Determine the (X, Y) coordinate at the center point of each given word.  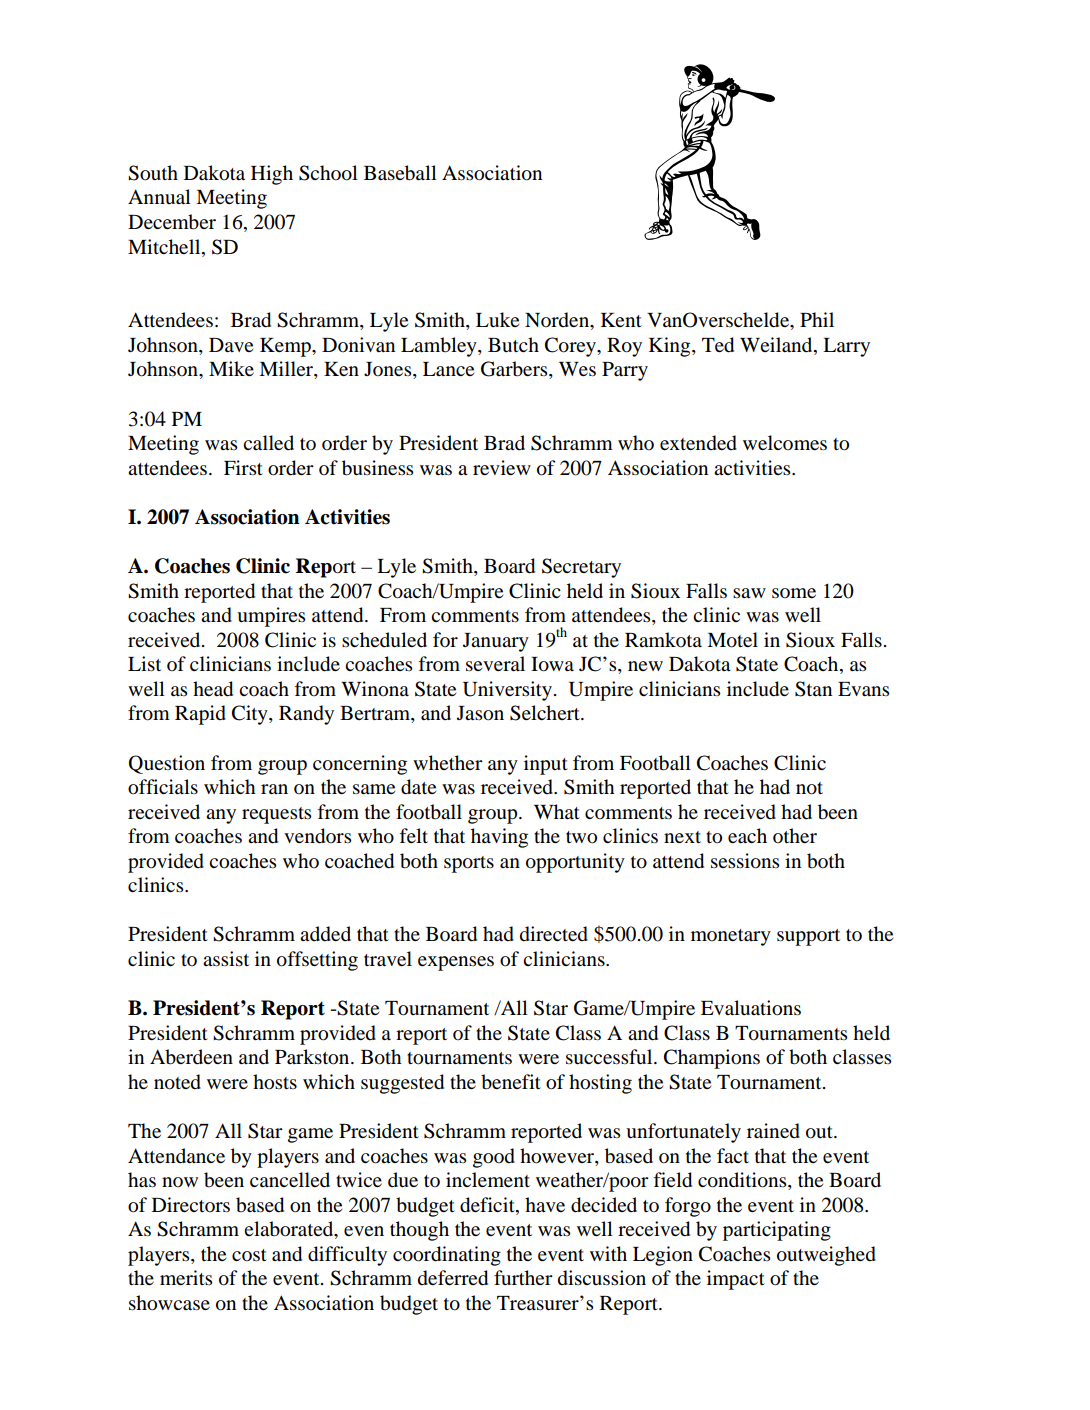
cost (249, 1255)
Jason (480, 713)
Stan (813, 689)
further (523, 1277)
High (272, 175)
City (251, 715)
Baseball (400, 173)
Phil (817, 319)
